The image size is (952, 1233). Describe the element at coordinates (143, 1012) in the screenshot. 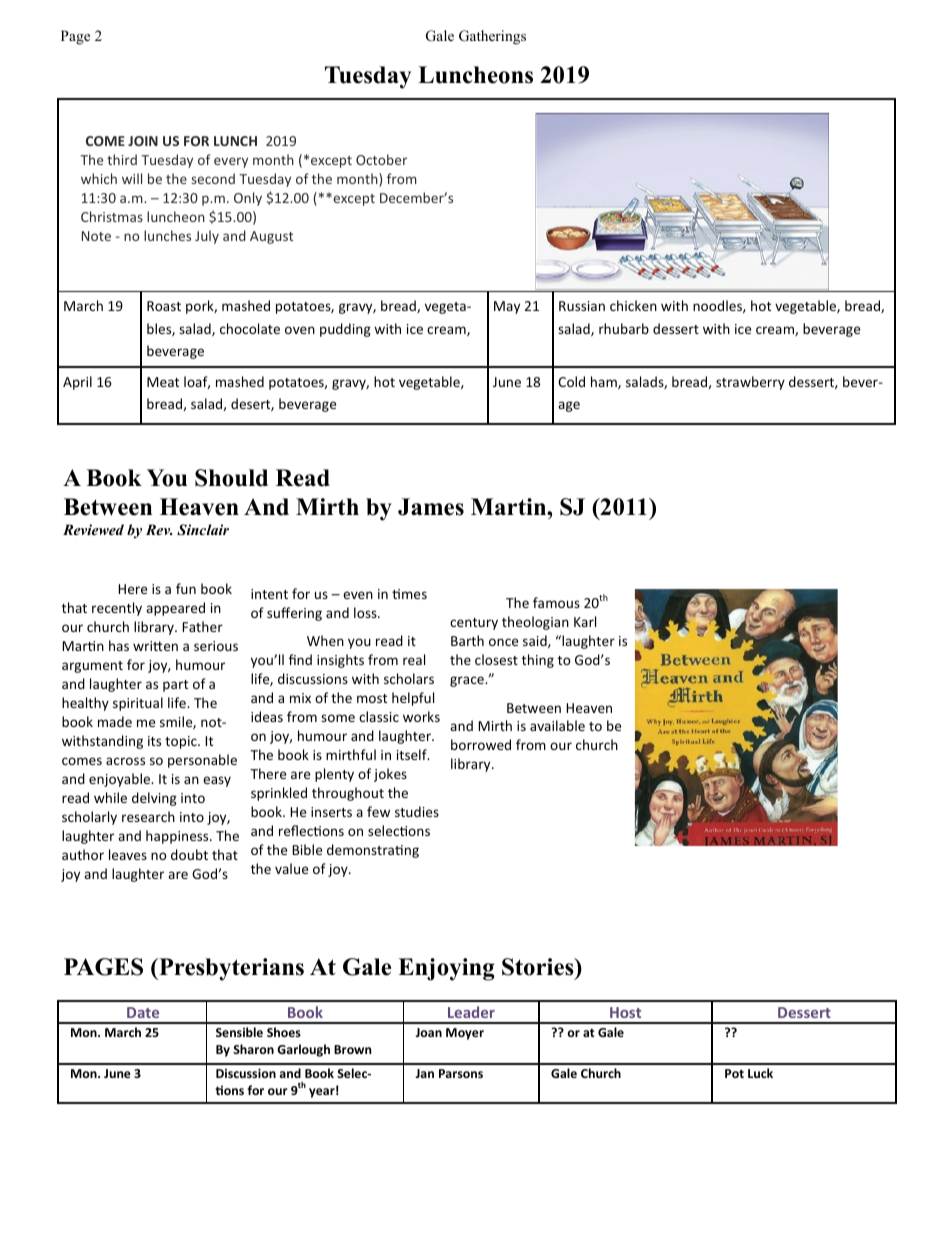

I see `Date` at that location.
